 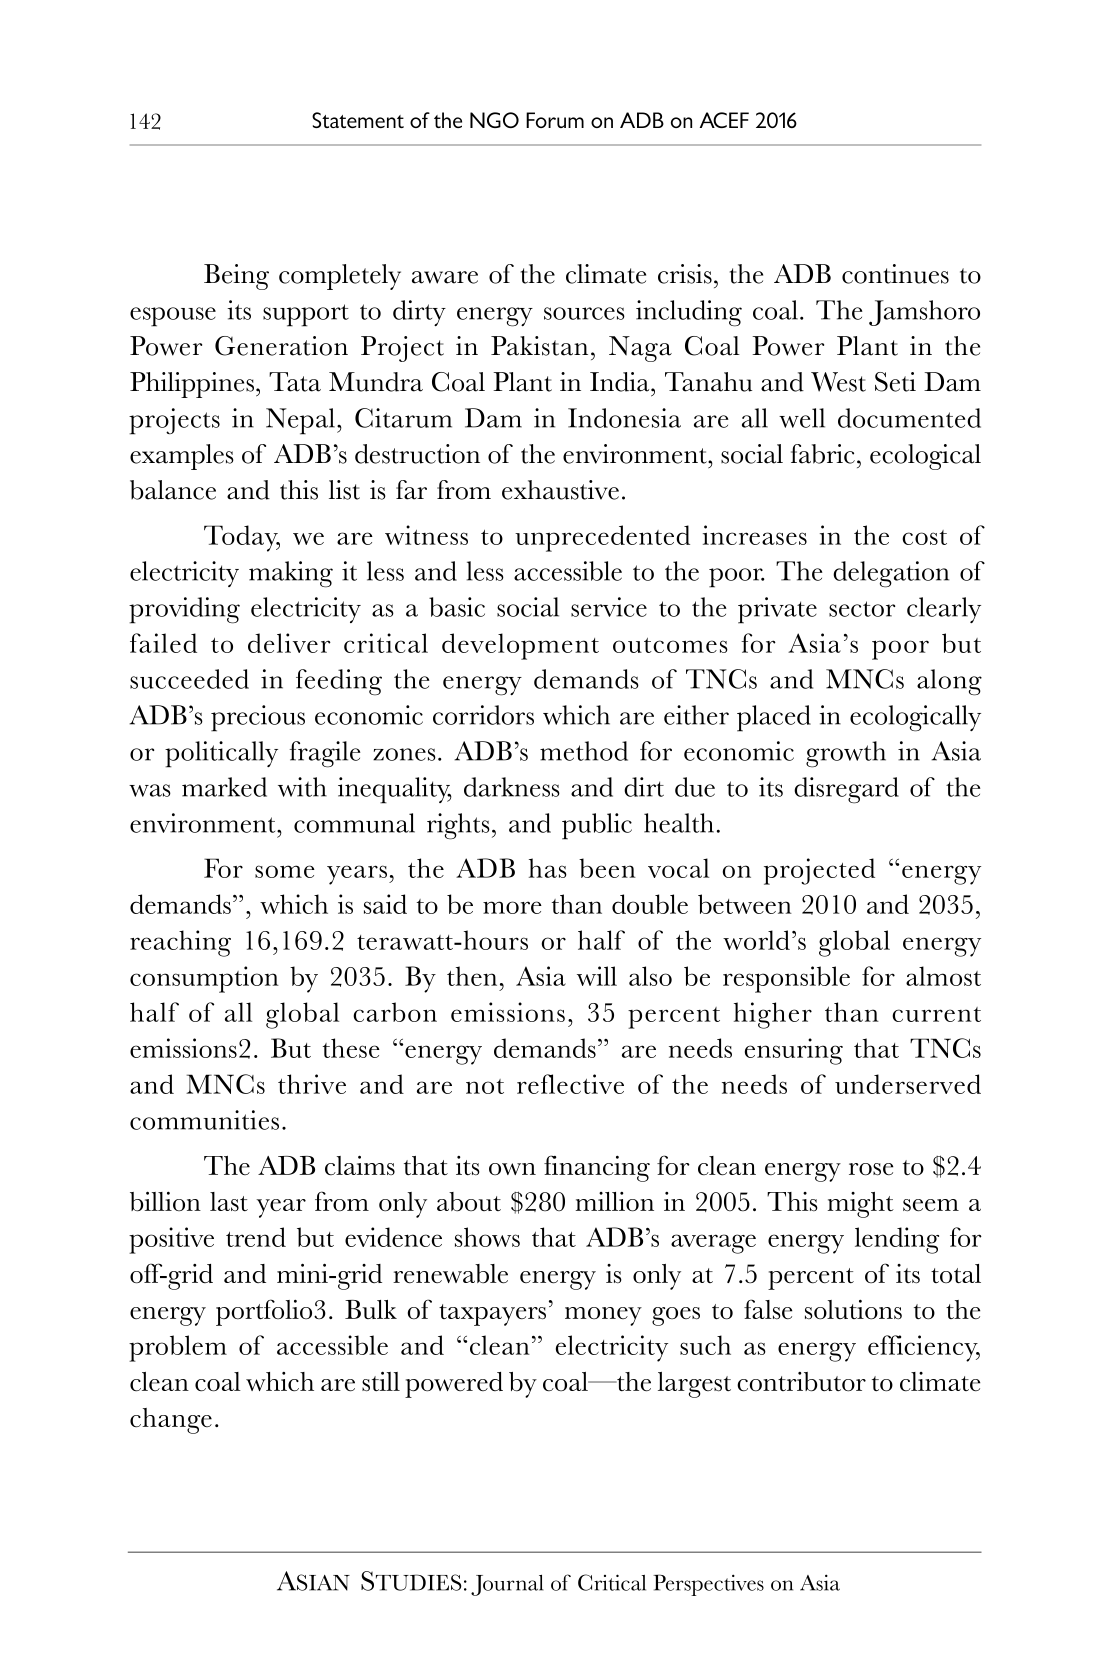 I want to click on change, so click(x=171, y=1421).
